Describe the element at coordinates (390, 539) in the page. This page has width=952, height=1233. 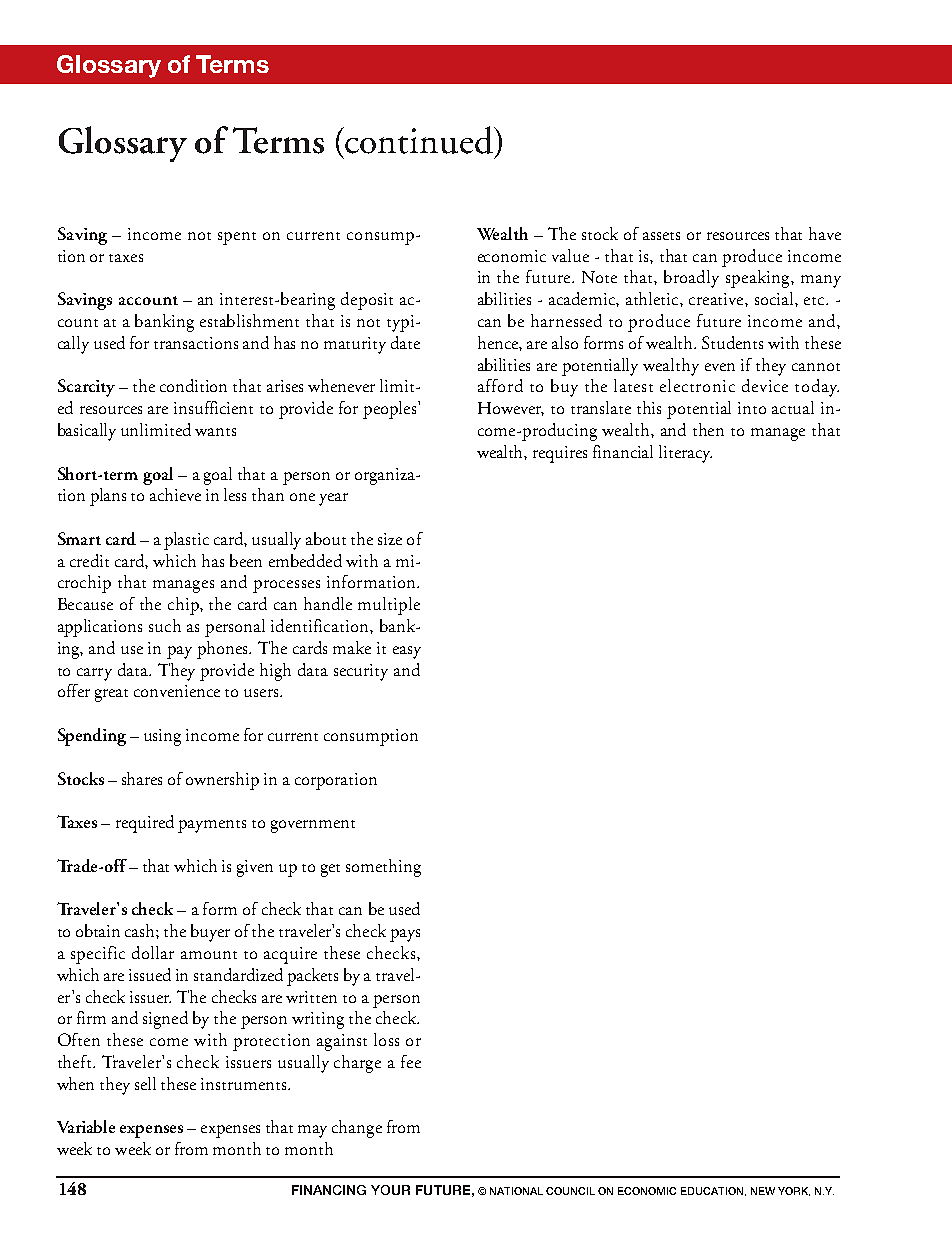
I see `size` at that location.
